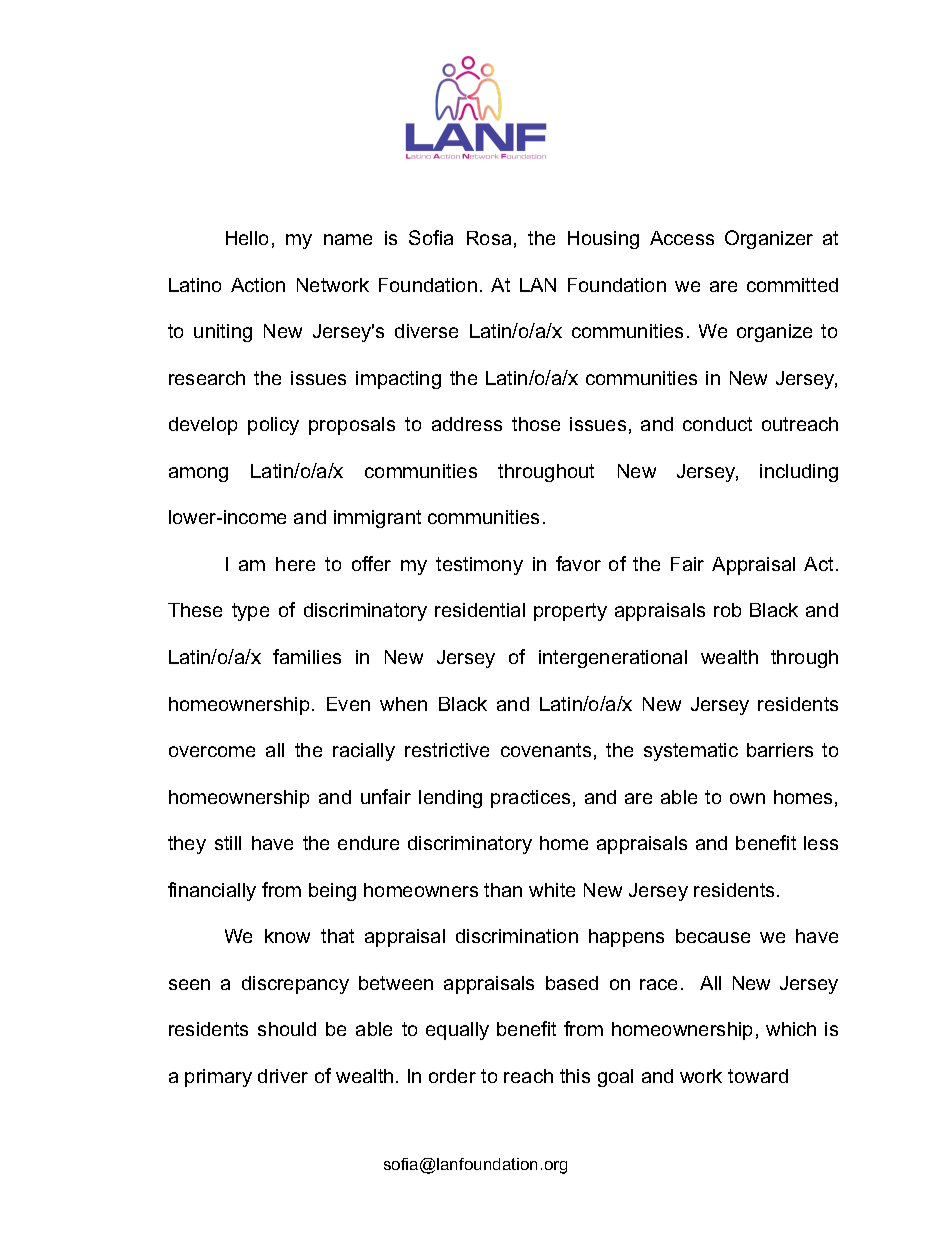 This screenshot has height=1233, width=952. What do you see at coordinates (758, 1076) in the screenshot?
I see `toward` at bounding box center [758, 1076].
